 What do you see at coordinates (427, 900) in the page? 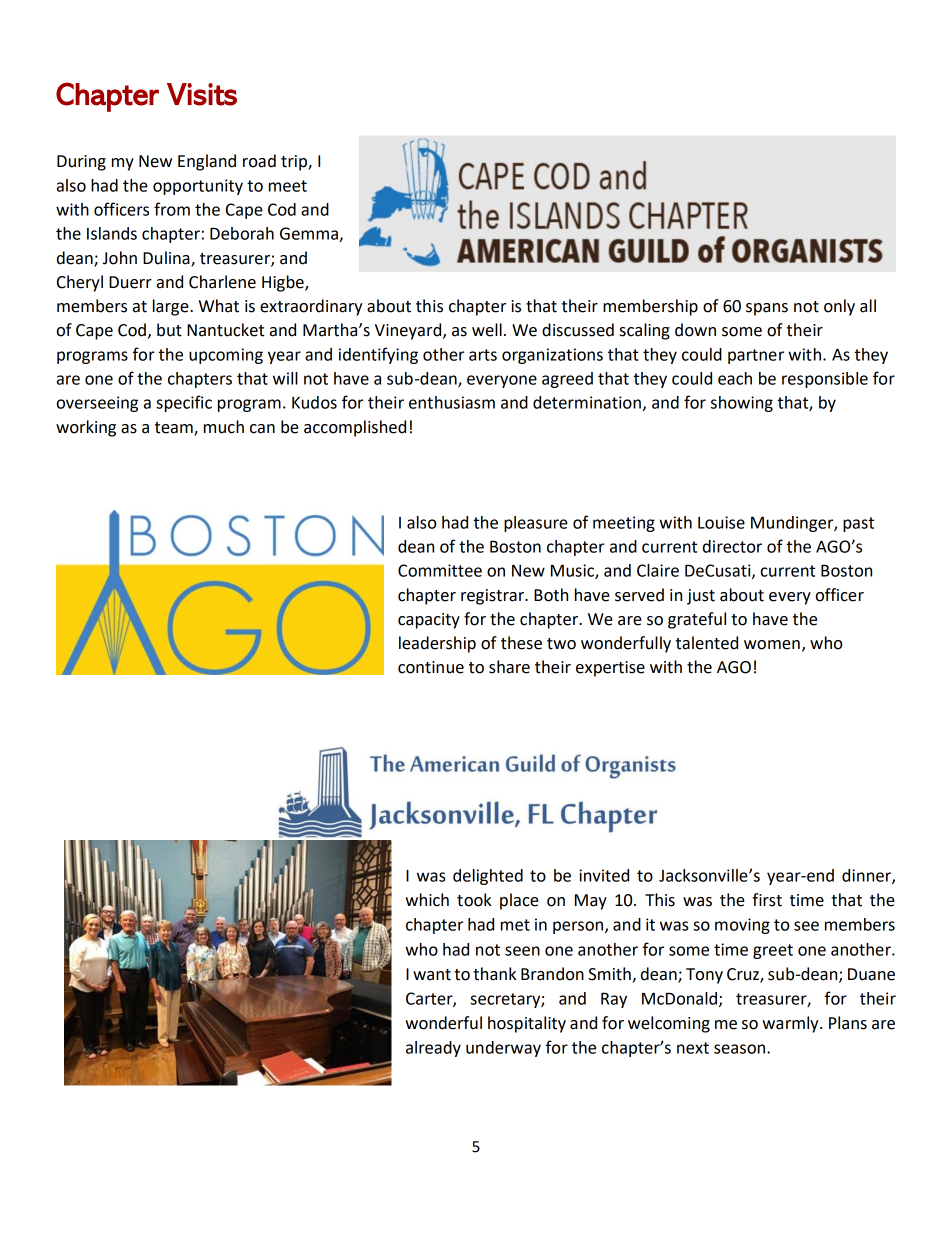
I see `which` at bounding box center [427, 900].
